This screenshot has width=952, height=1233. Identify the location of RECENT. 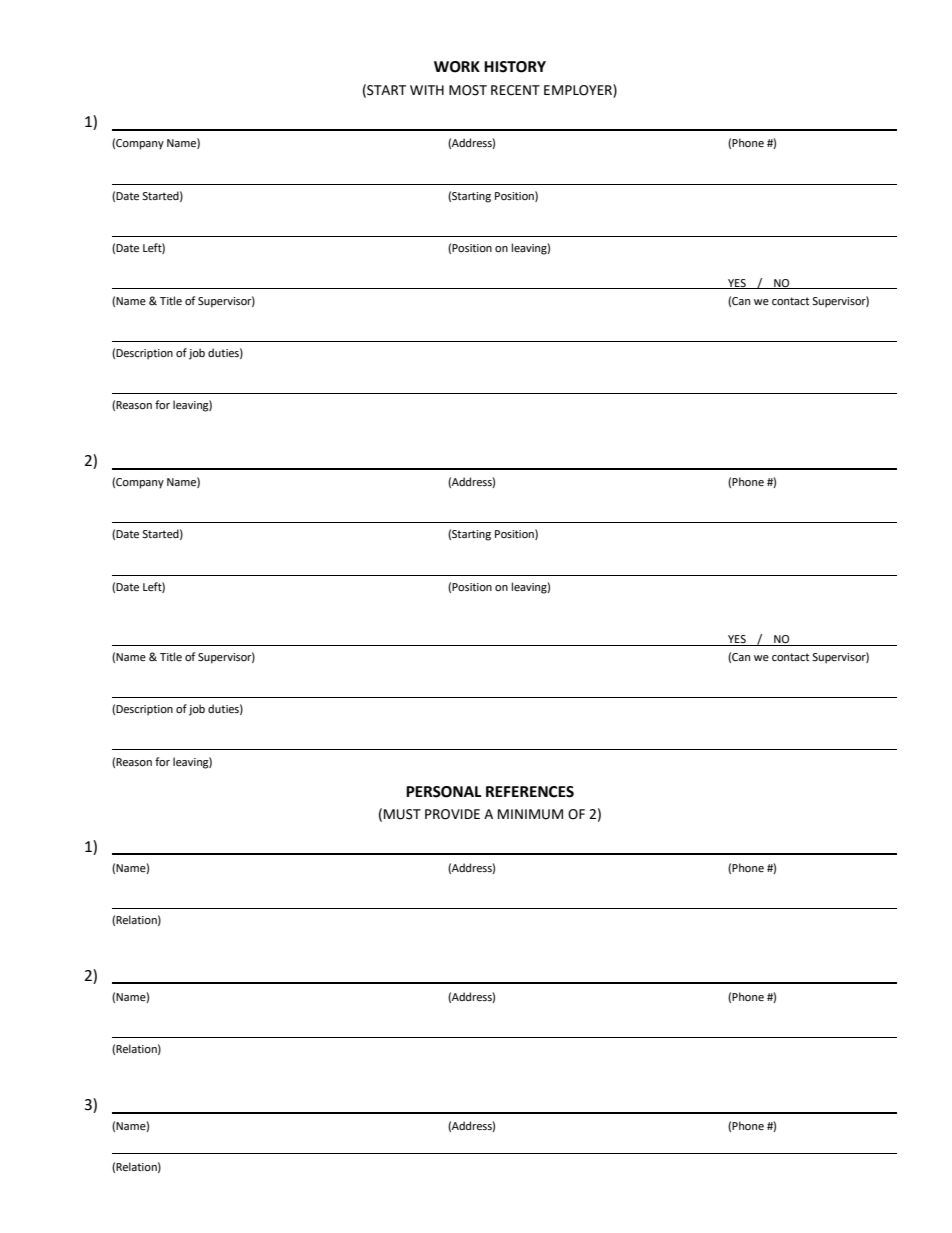
(515, 90).
